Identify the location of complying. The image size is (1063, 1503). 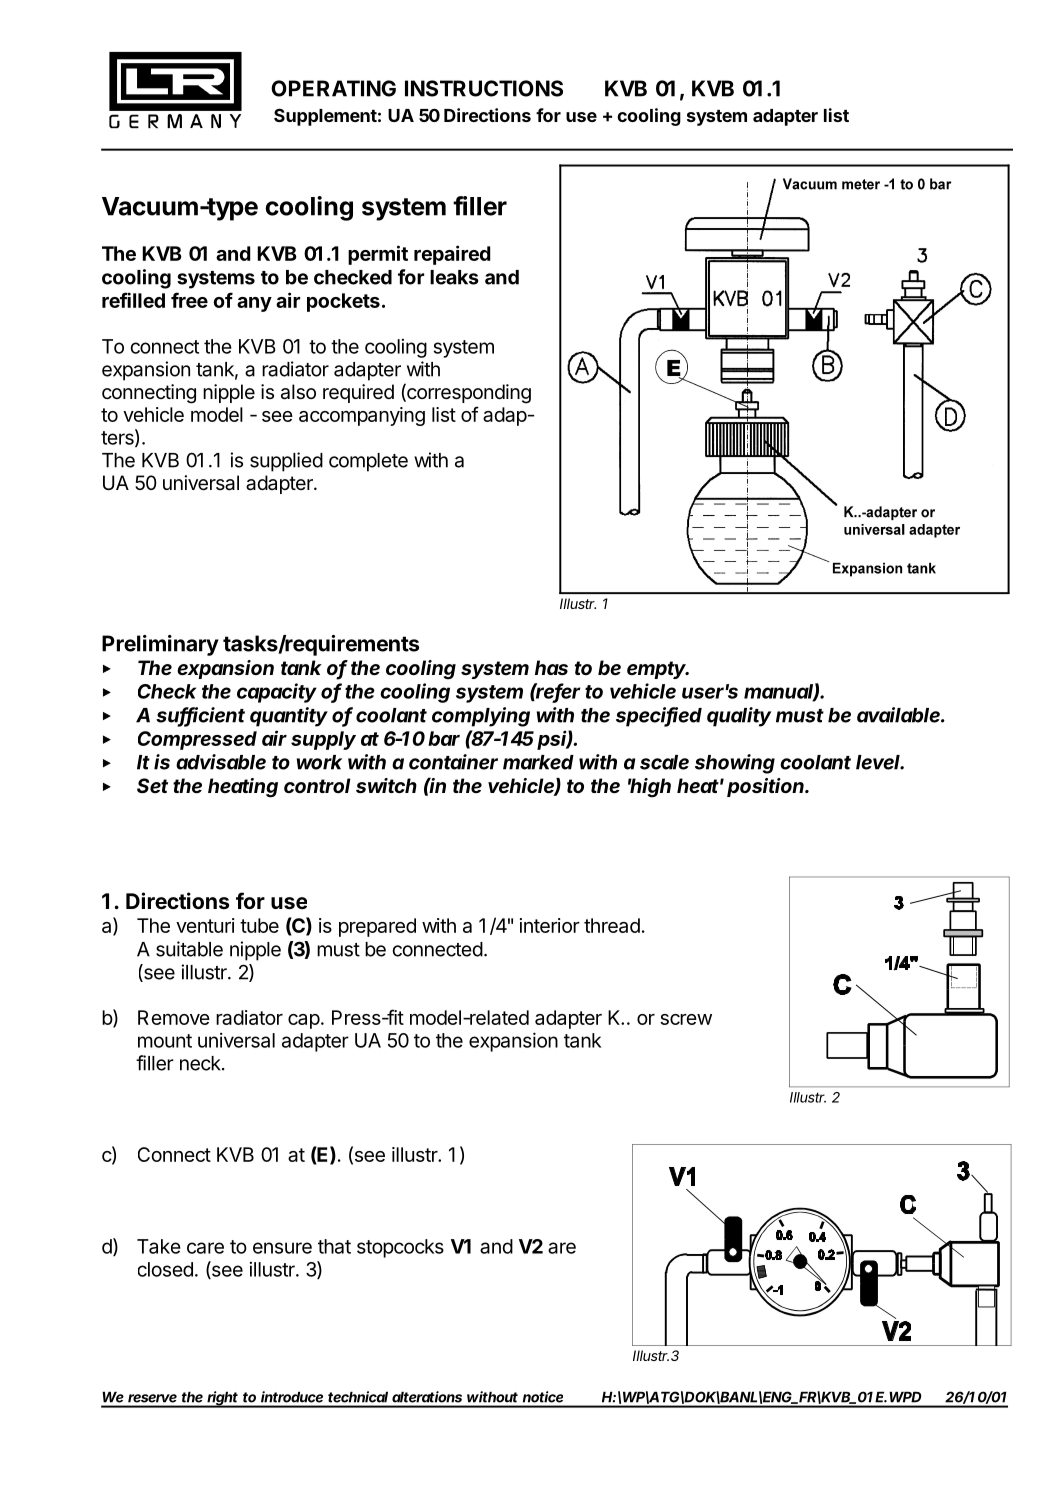
(481, 717).
